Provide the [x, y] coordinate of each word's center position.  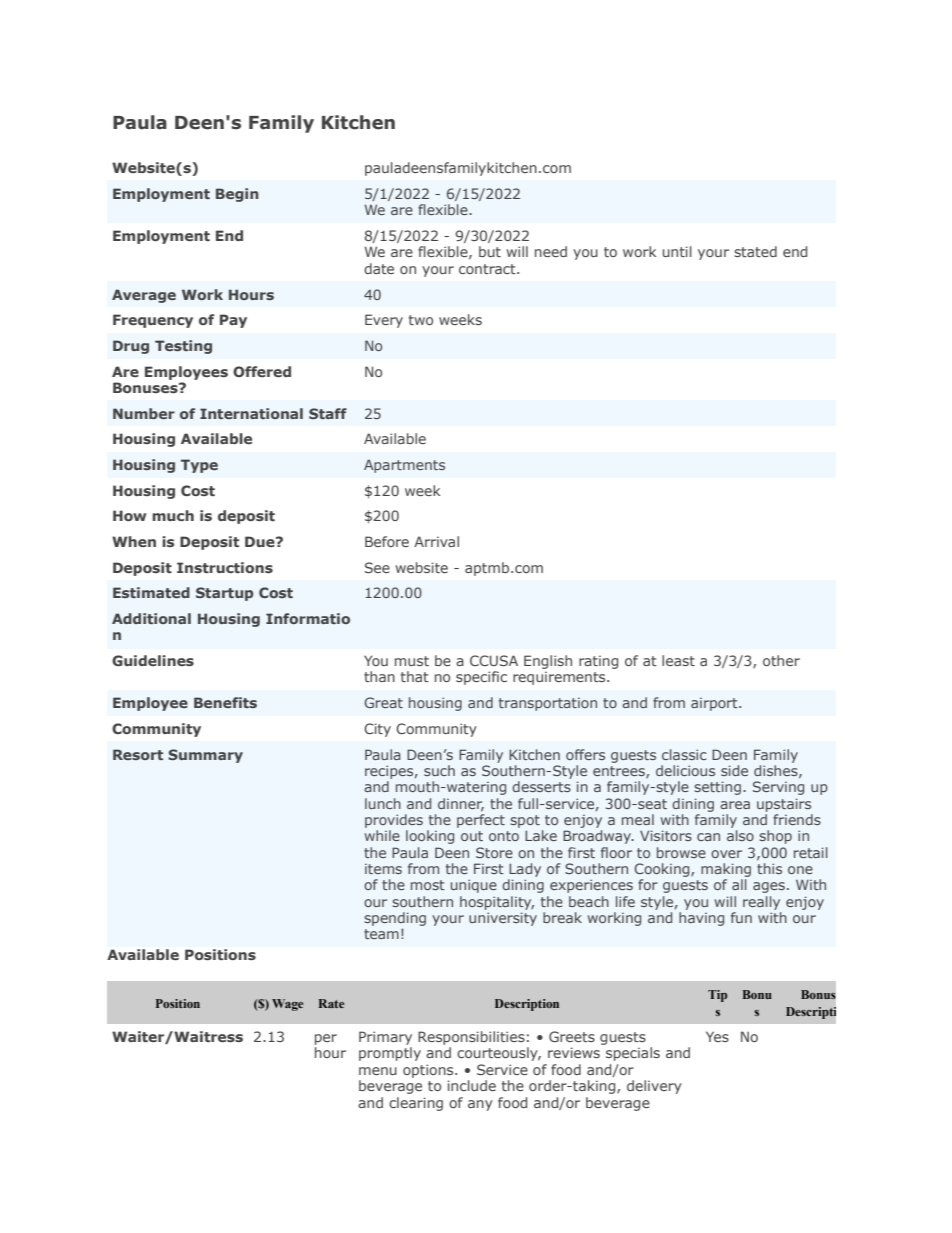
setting [717, 788]
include [472, 1085]
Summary [205, 756]
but [490, 251]
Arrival [436, 541]
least [678, 660]
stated [755, 251]
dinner [461, 804]
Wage [287, 1005]
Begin [237, 195]
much [173, 515]
